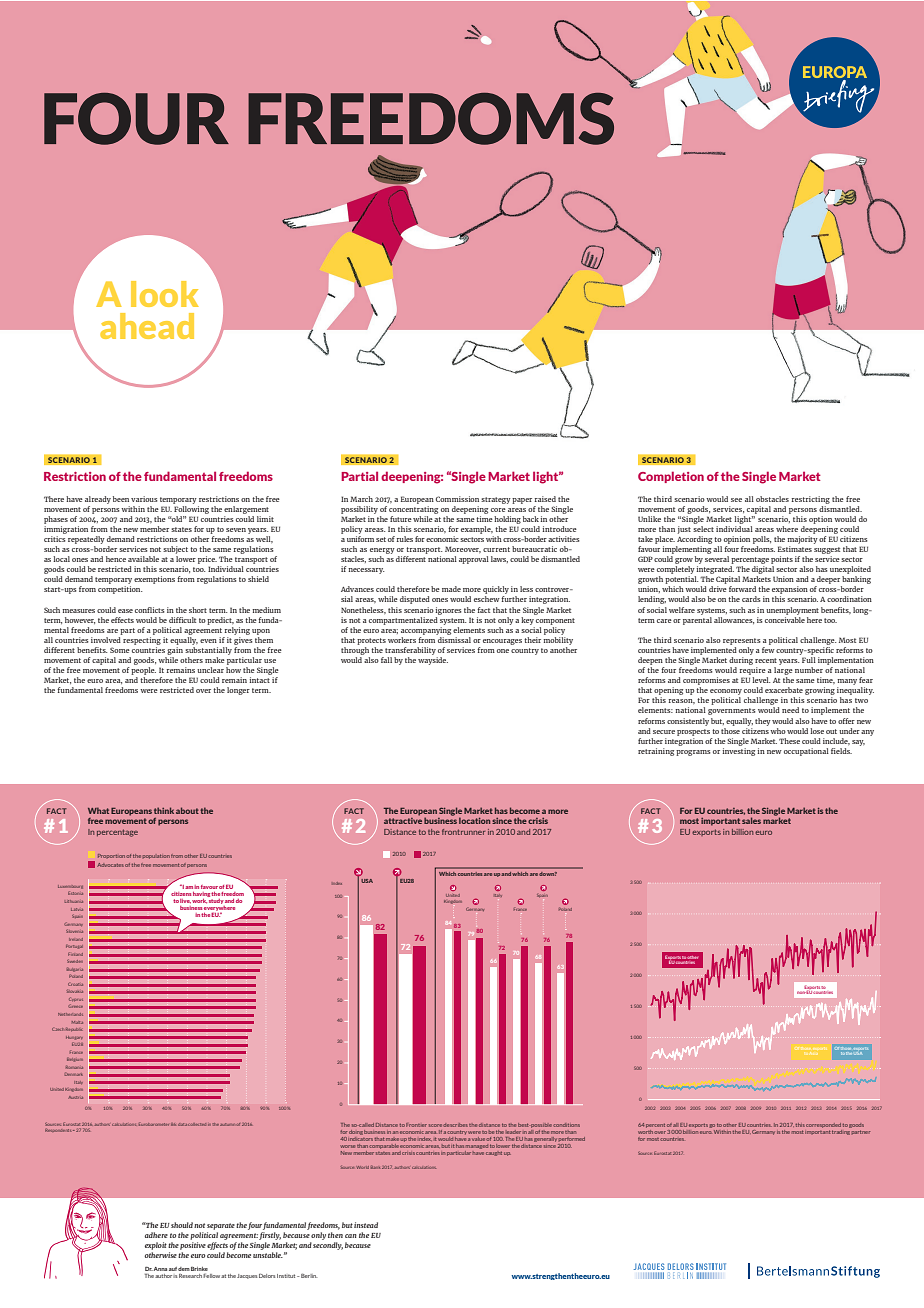  I want to click on population, so click(156, 856).
